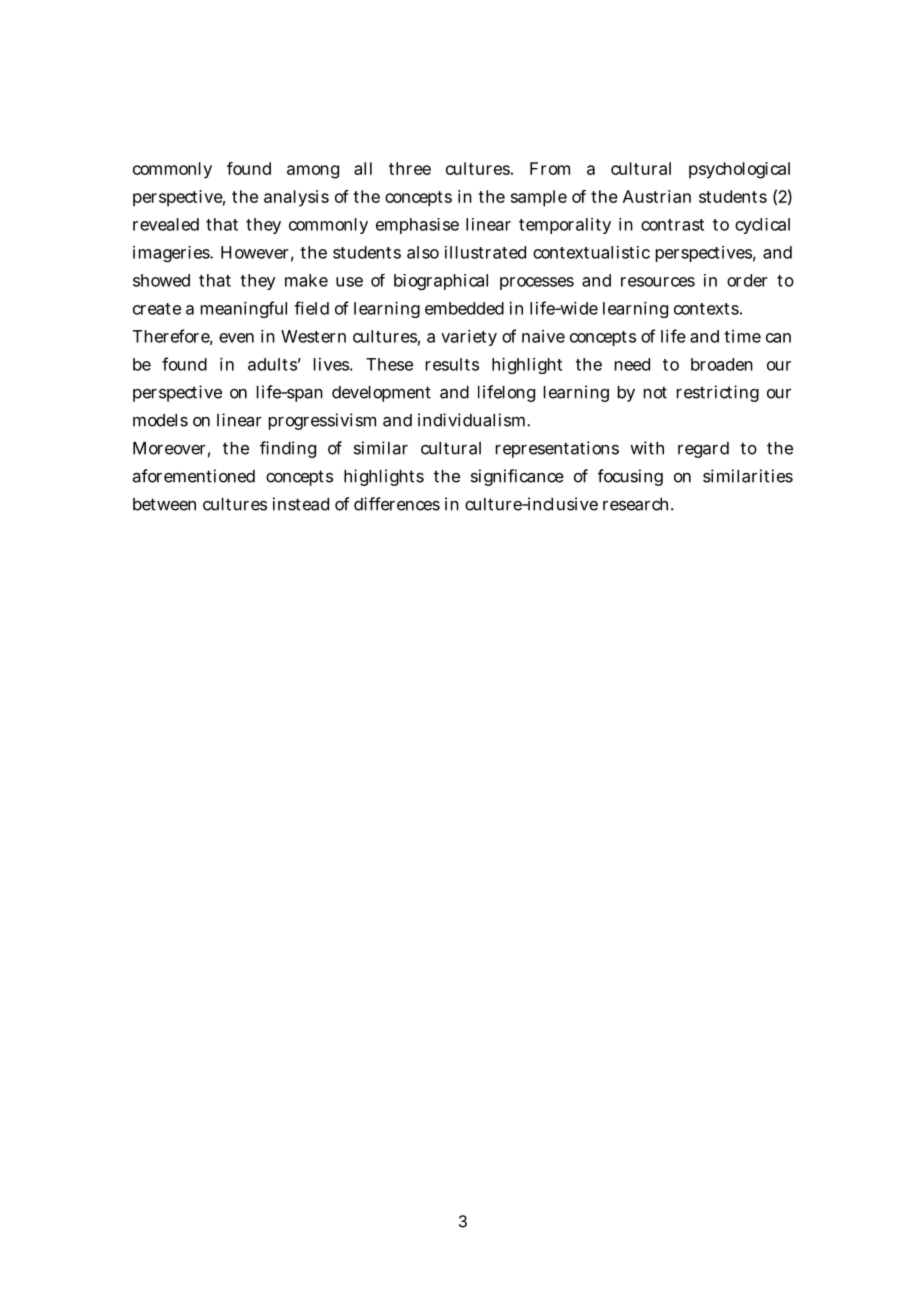 The height and width of the screenshot is (1308, 924). What do you see at coordinates (742, 336) in the screenshot?
I see `time` at bounding box center [742, 336].
